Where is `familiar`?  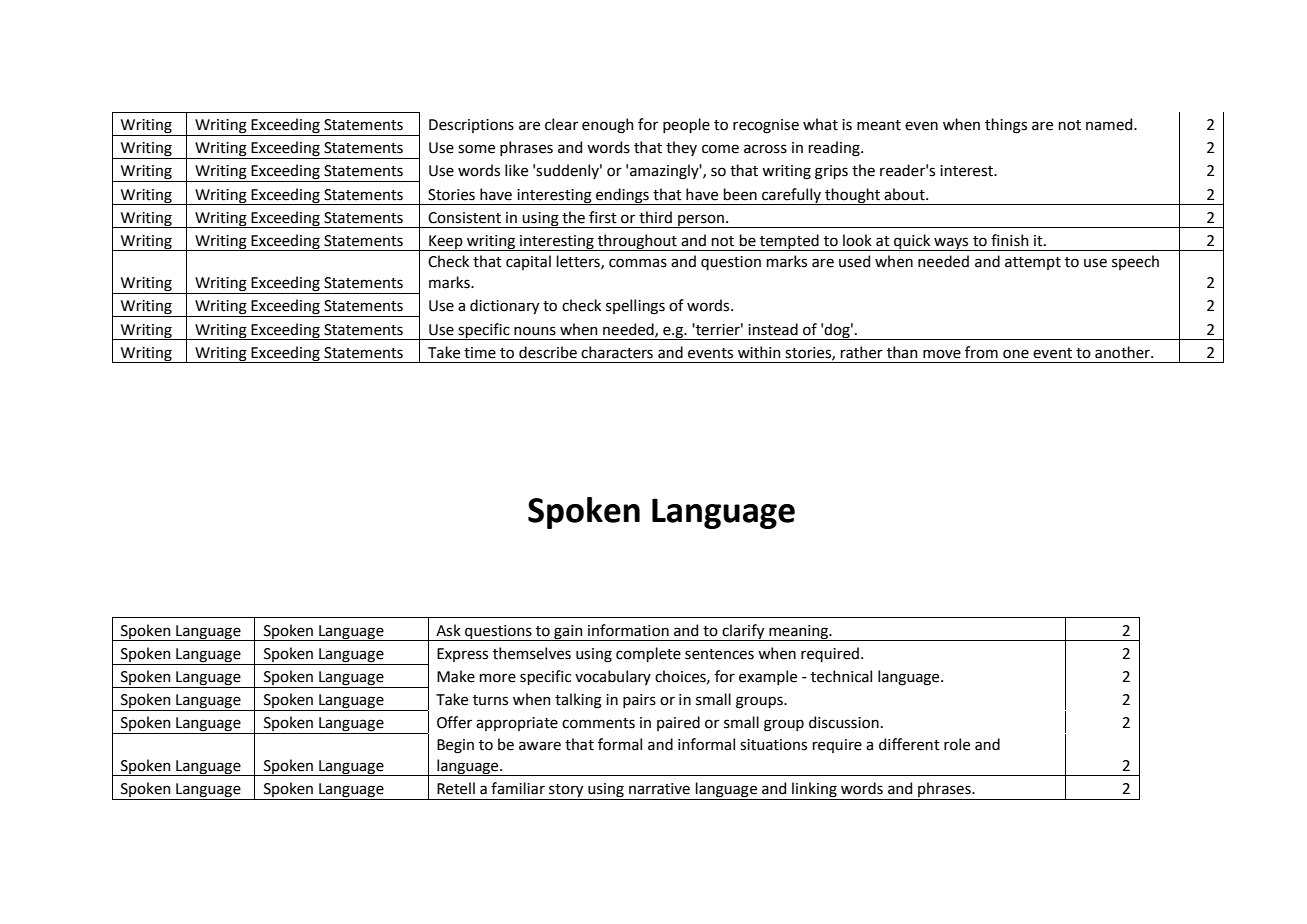 familiar is located at coordinates (518, 788).
